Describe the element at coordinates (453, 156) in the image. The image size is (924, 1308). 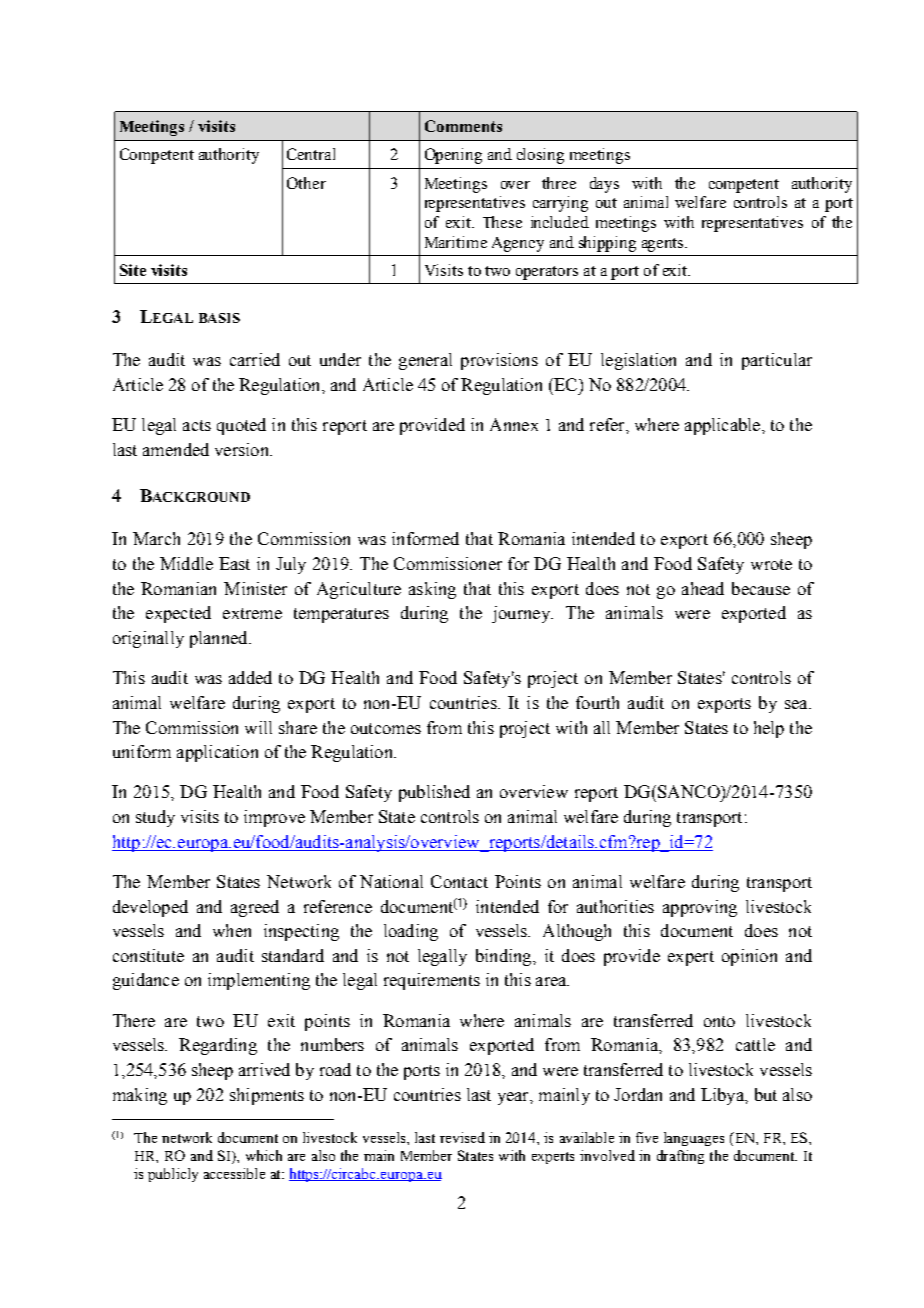
I see `Opening` at that location.
